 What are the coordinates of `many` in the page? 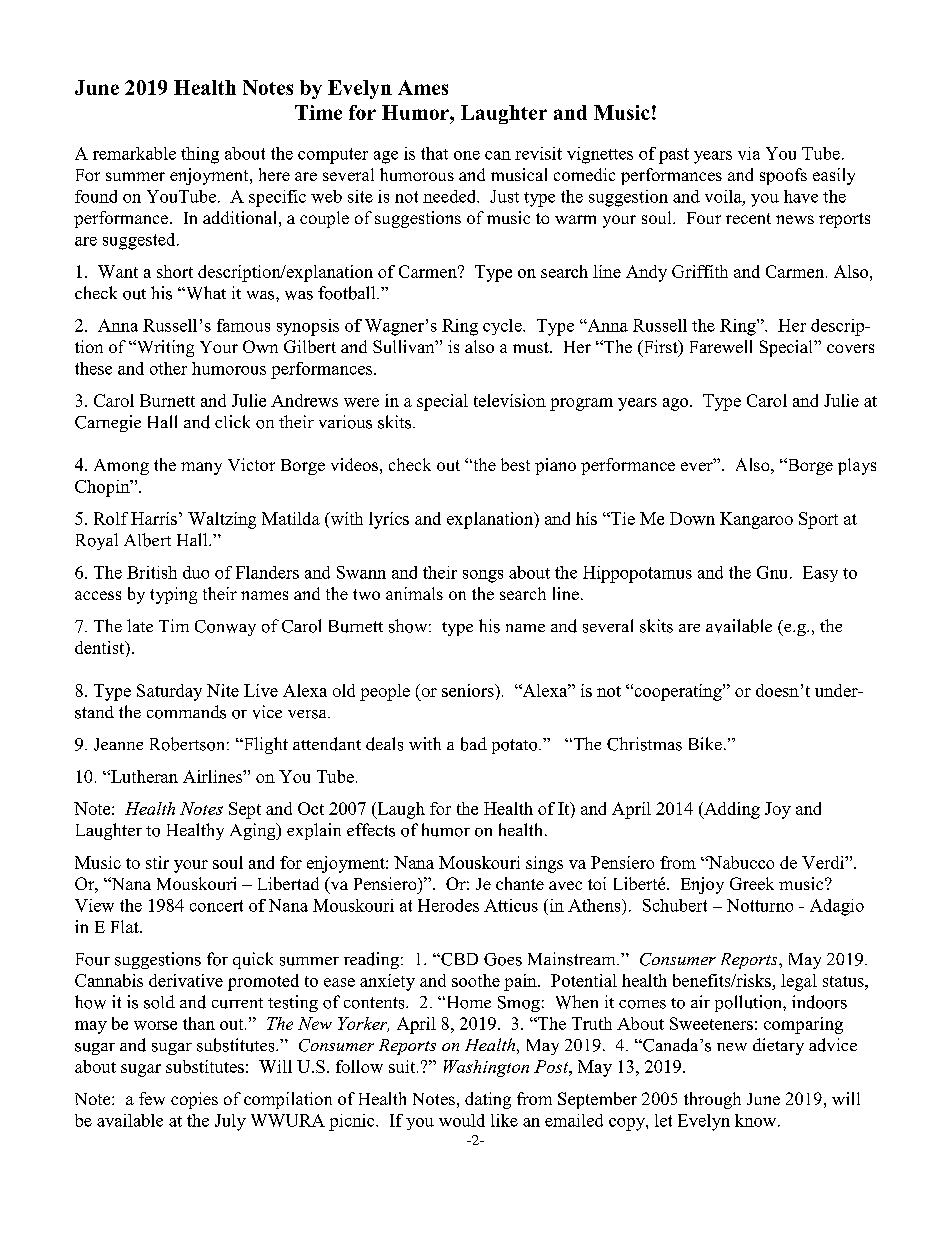 It's located at (201, 468).
